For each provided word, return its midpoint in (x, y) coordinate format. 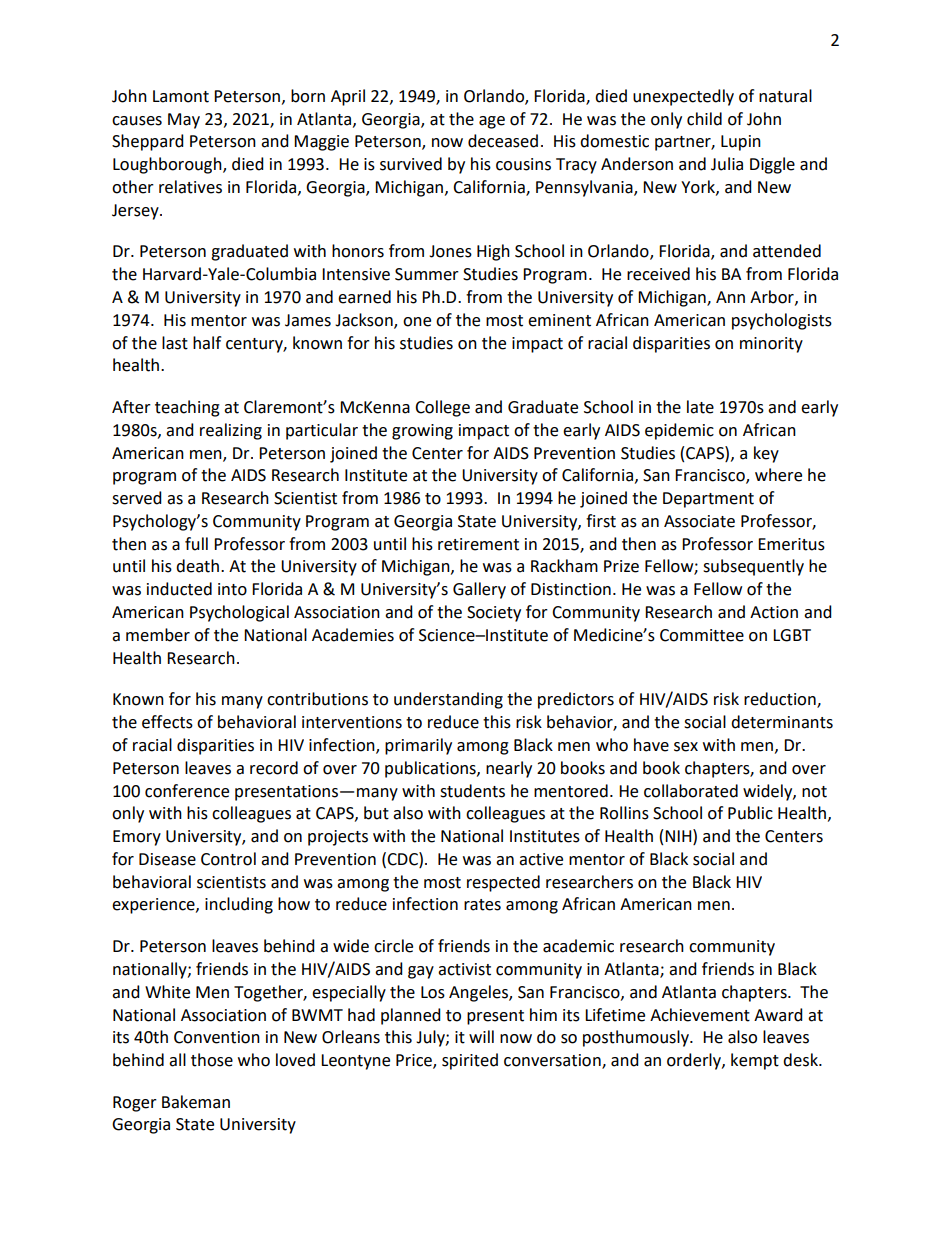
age (492, 122)
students (472, 791)
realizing (231, 431)
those (212, 1060)
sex (686, 747)
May (184, 121)
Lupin (741, 143)
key (766, 454)
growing (422, 432)
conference (187, 791)
